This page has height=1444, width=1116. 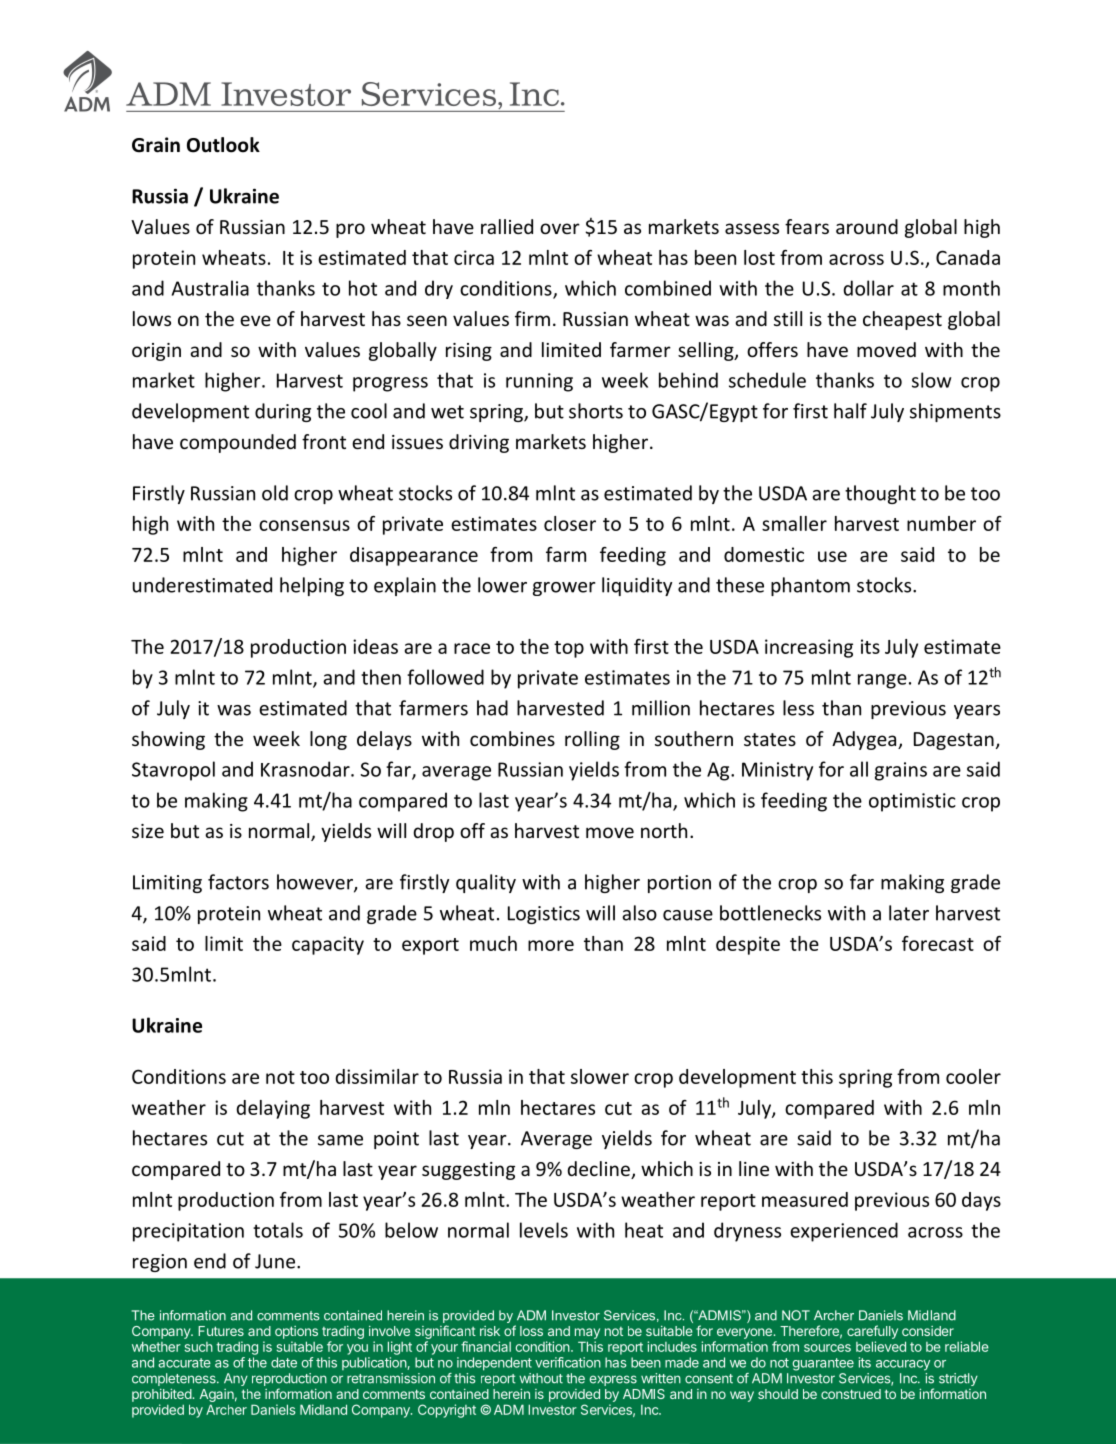 What do you see at coordinates (551, 945) in the page?
I see `more` at bounding box center [551, 945].
